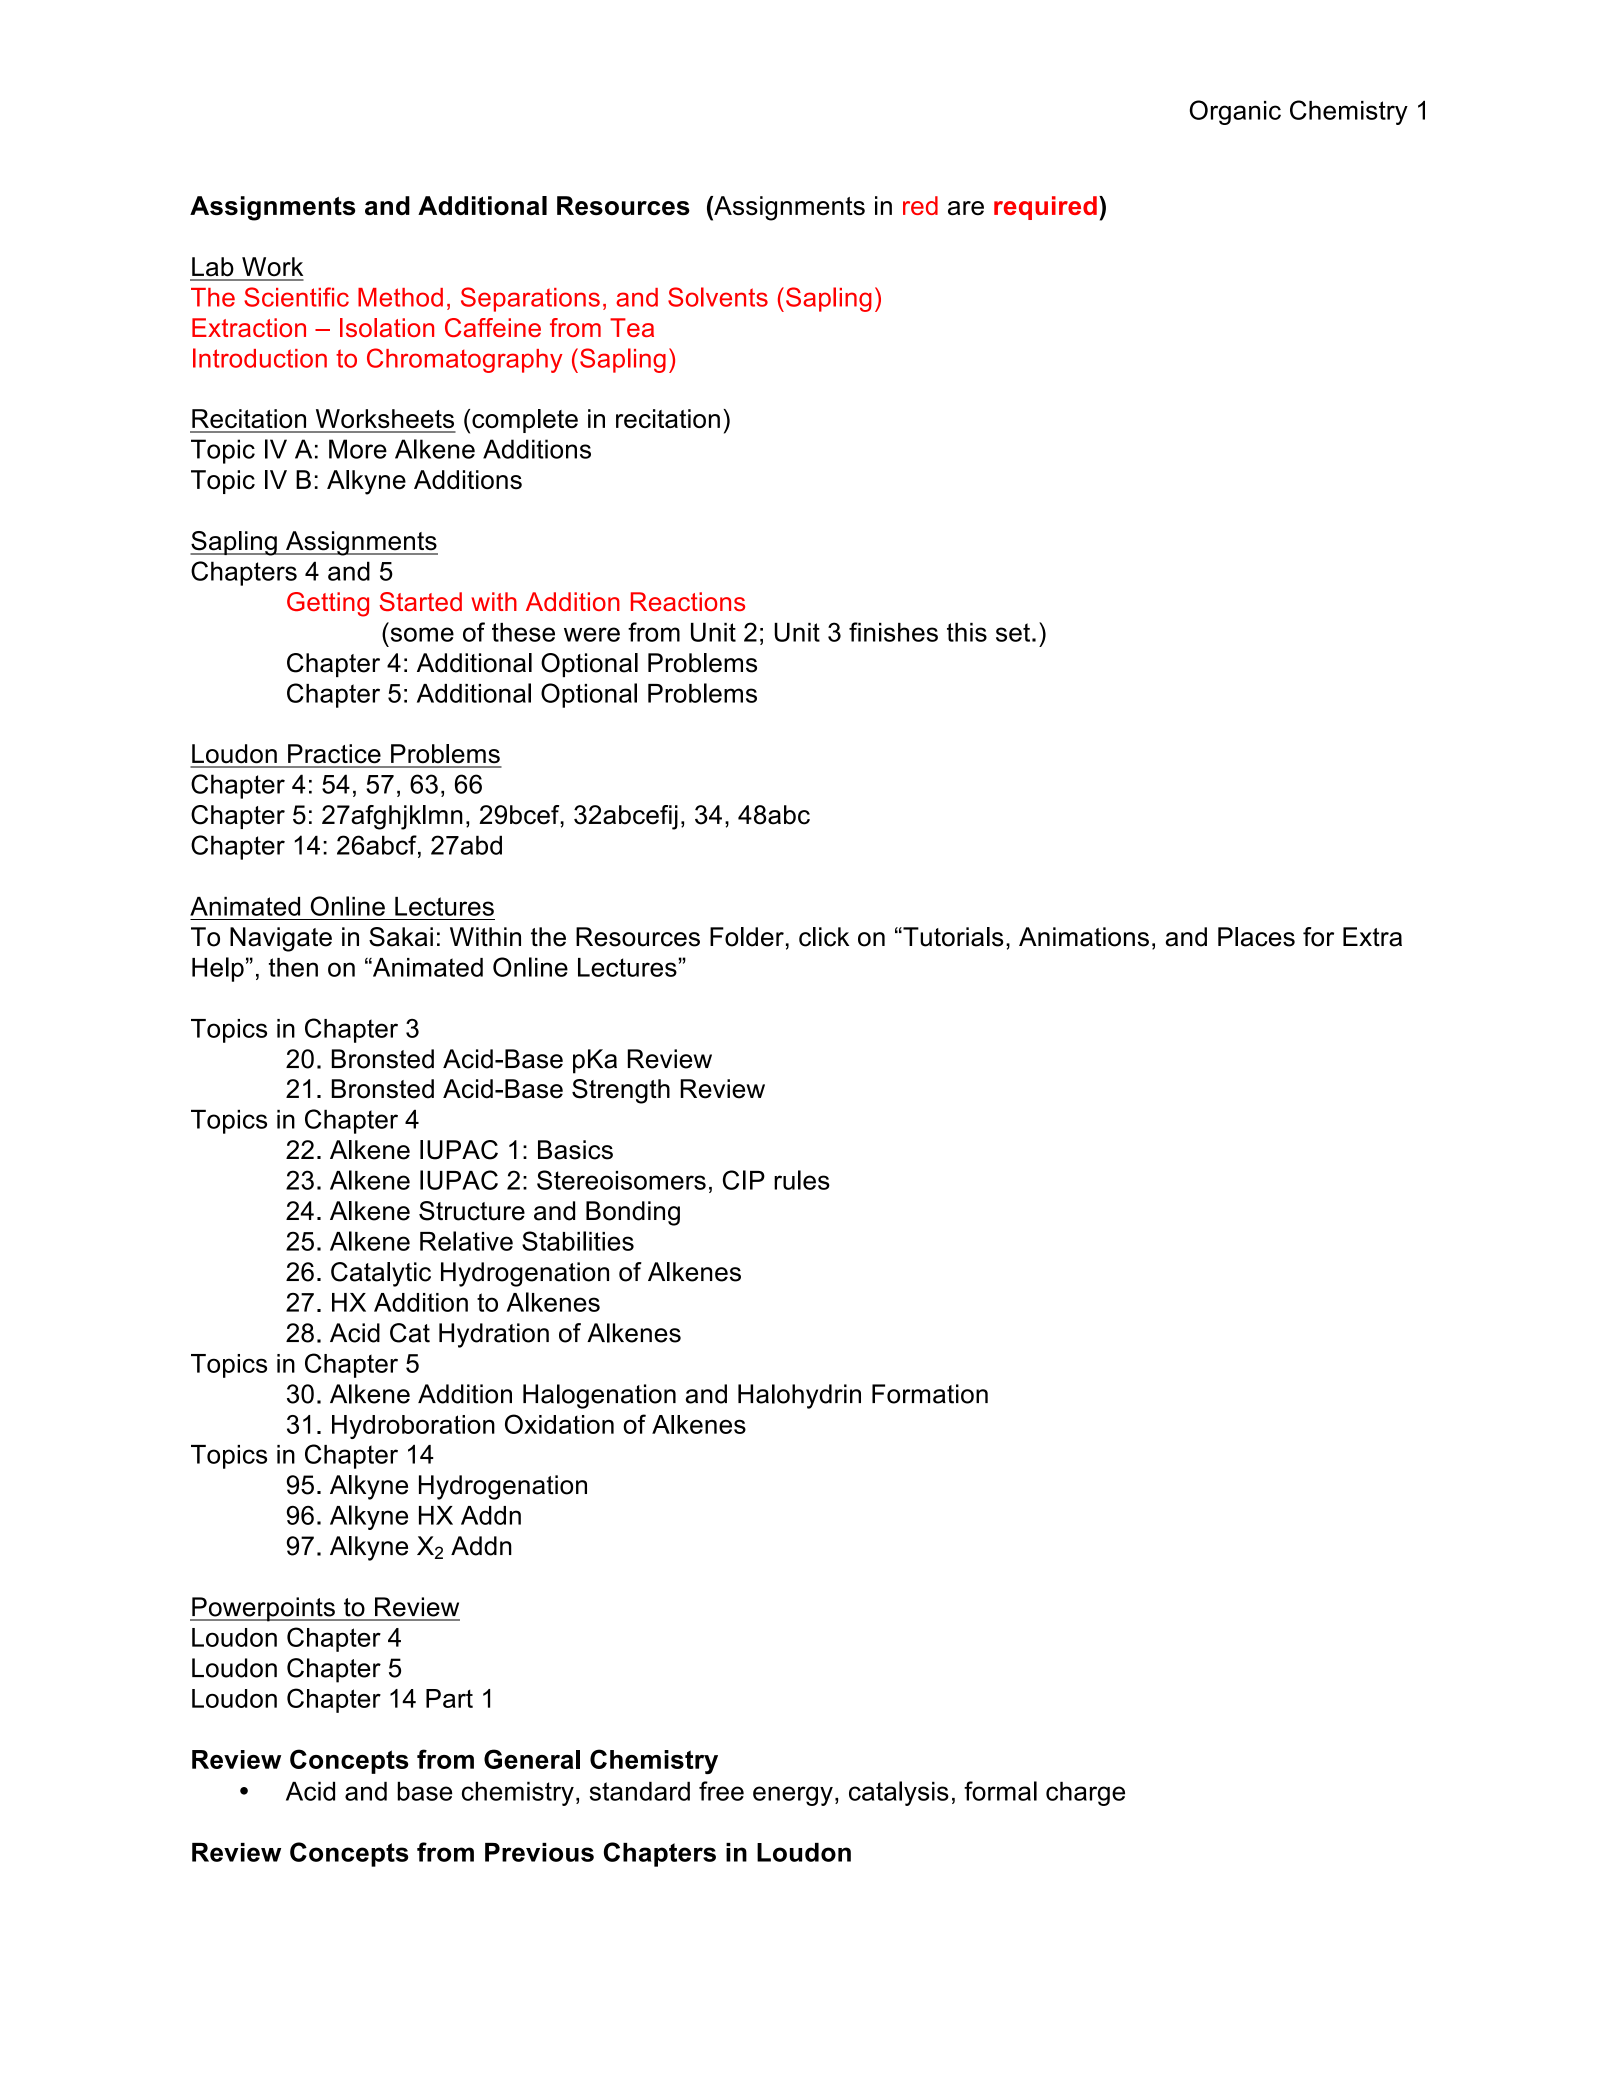  Describe the element at coordinates (718, 297) in the page. I see `Solvents` at that location.
